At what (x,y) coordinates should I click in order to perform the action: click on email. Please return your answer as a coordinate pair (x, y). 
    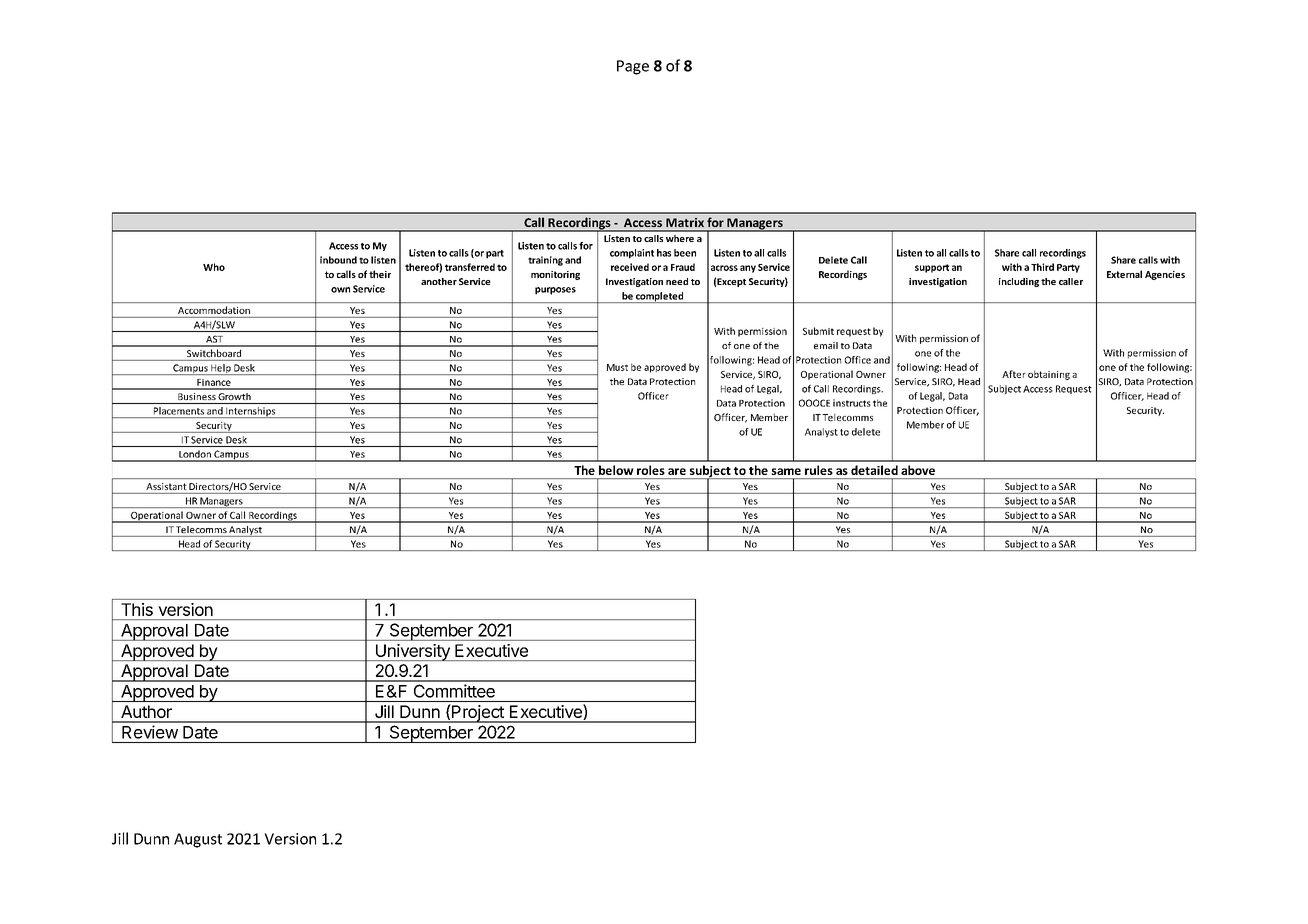
    Looking at the image, I should click on (826, 345).
